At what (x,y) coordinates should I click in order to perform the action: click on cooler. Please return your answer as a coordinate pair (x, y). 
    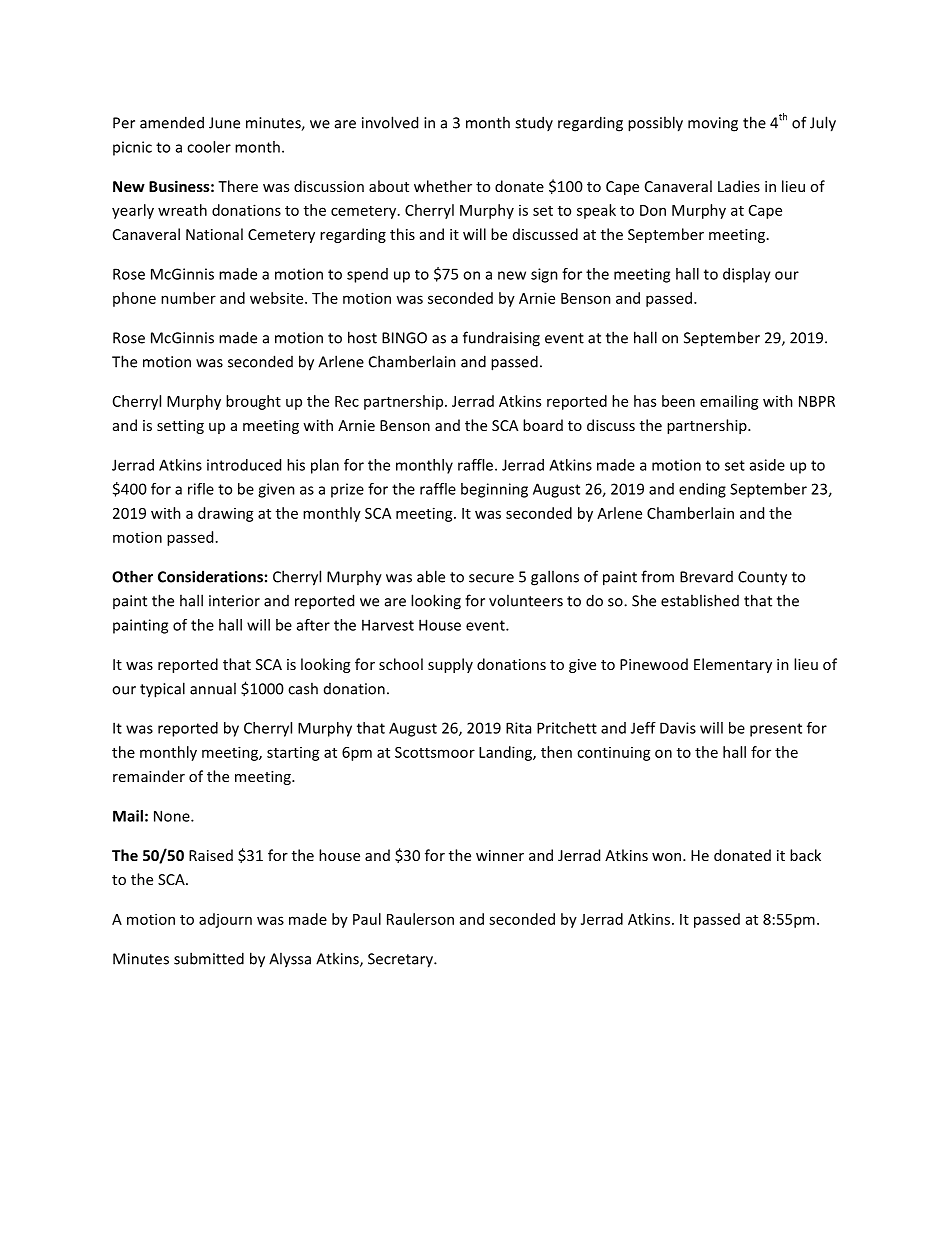
    Looking at the image, I should click on (209, 147).
